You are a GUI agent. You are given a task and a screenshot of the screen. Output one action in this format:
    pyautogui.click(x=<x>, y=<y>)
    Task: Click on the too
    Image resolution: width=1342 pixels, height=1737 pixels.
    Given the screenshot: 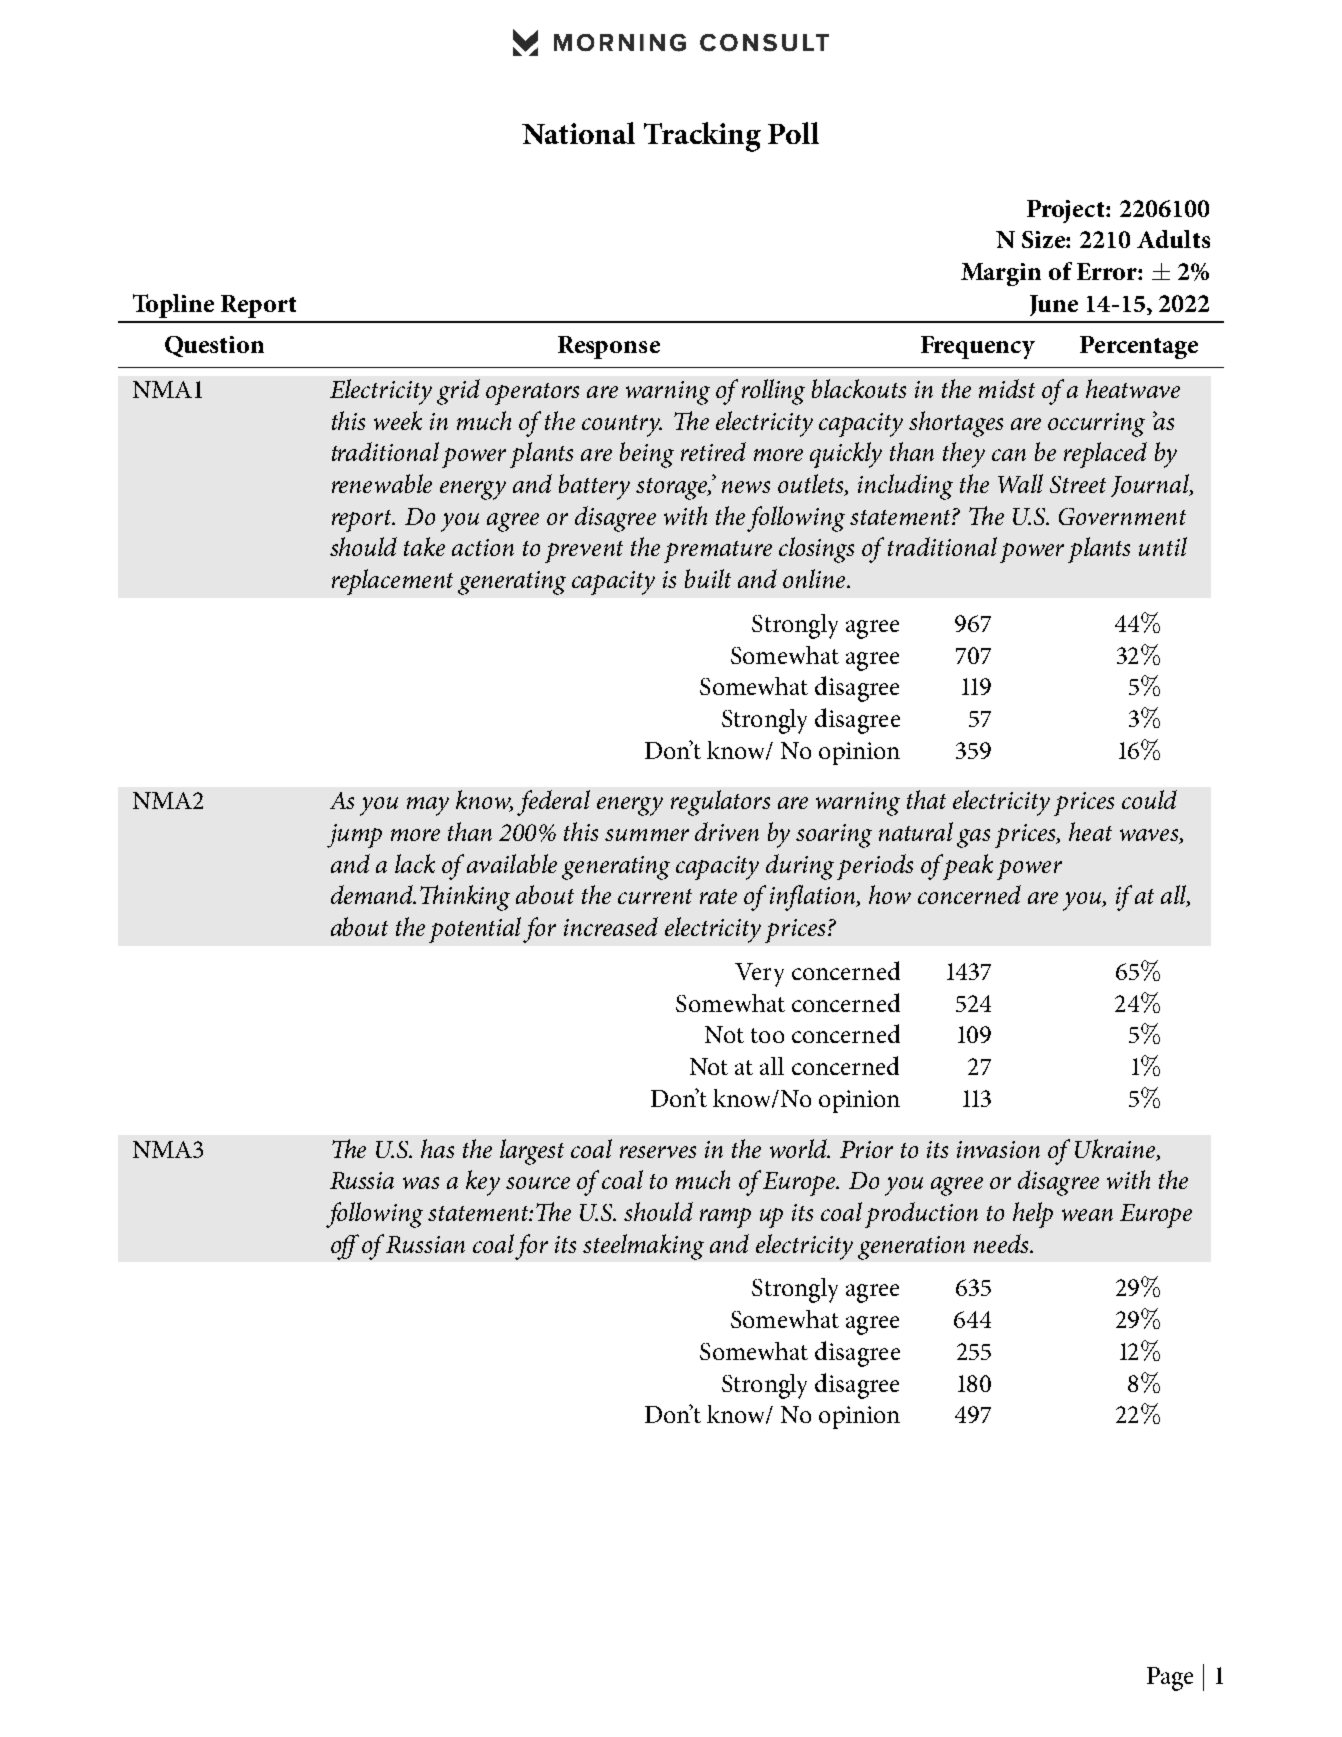 What is the action you would take?
    pyautogui.click(x=767, y=1035)
